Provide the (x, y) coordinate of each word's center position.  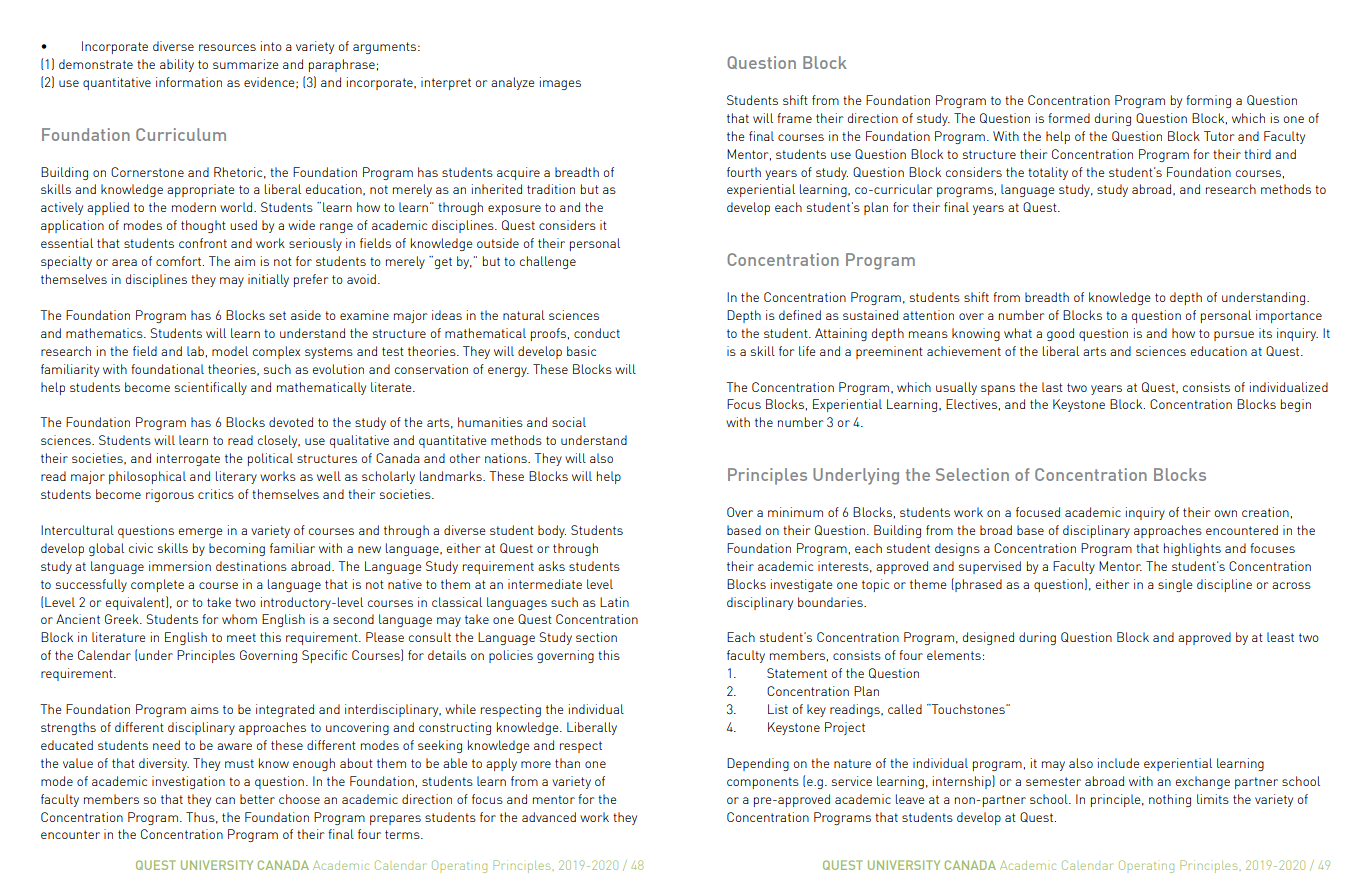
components (763, 783)
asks (551, 566)
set (277, 315)
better (257, 799)
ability (177, 65)
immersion (180, 566)
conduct (597, 333)
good (1060, 334)
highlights (1192, 549)
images (560, 83)
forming (1208, 101)
